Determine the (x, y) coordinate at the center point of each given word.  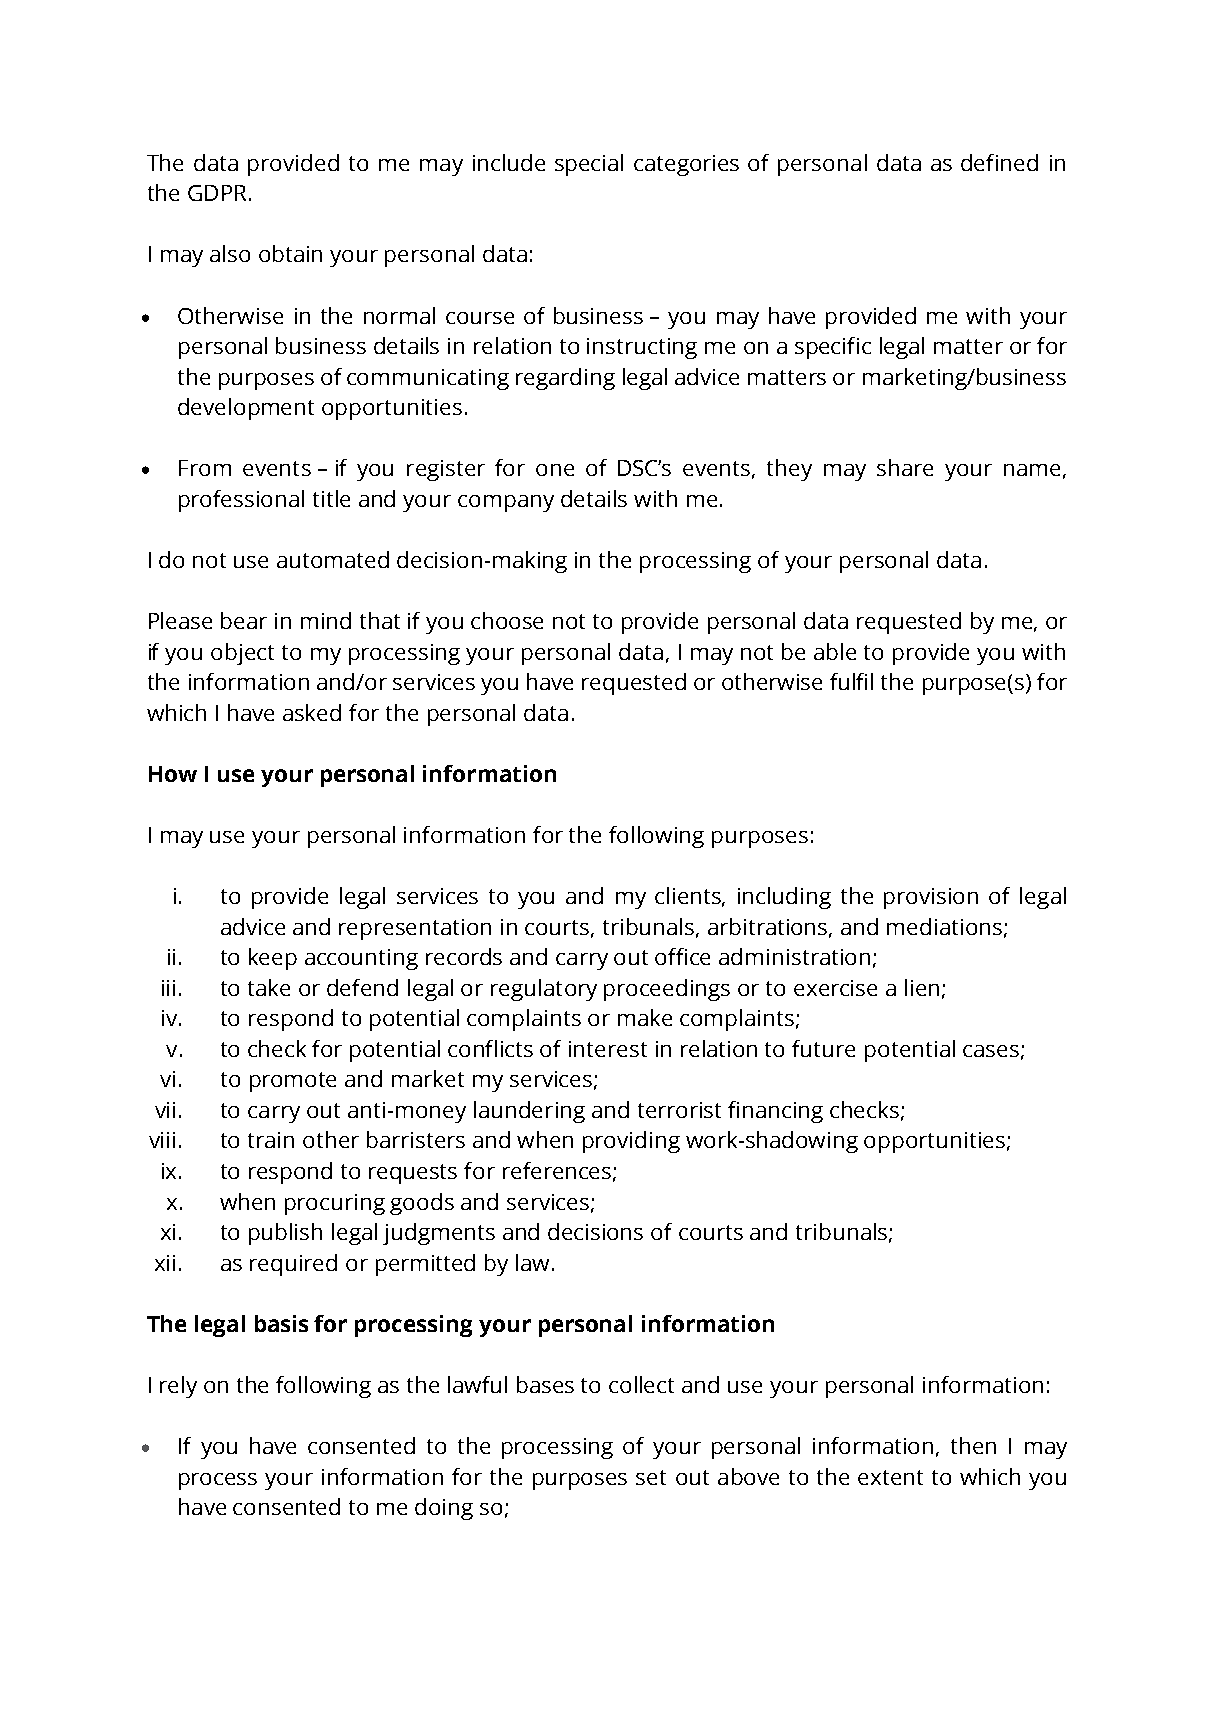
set (651, 1477)
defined (999, 162)
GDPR (217, 193)
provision (931, 898)
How (173, 774)
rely (178, 1387)
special (589, 165)
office (682, 956)
